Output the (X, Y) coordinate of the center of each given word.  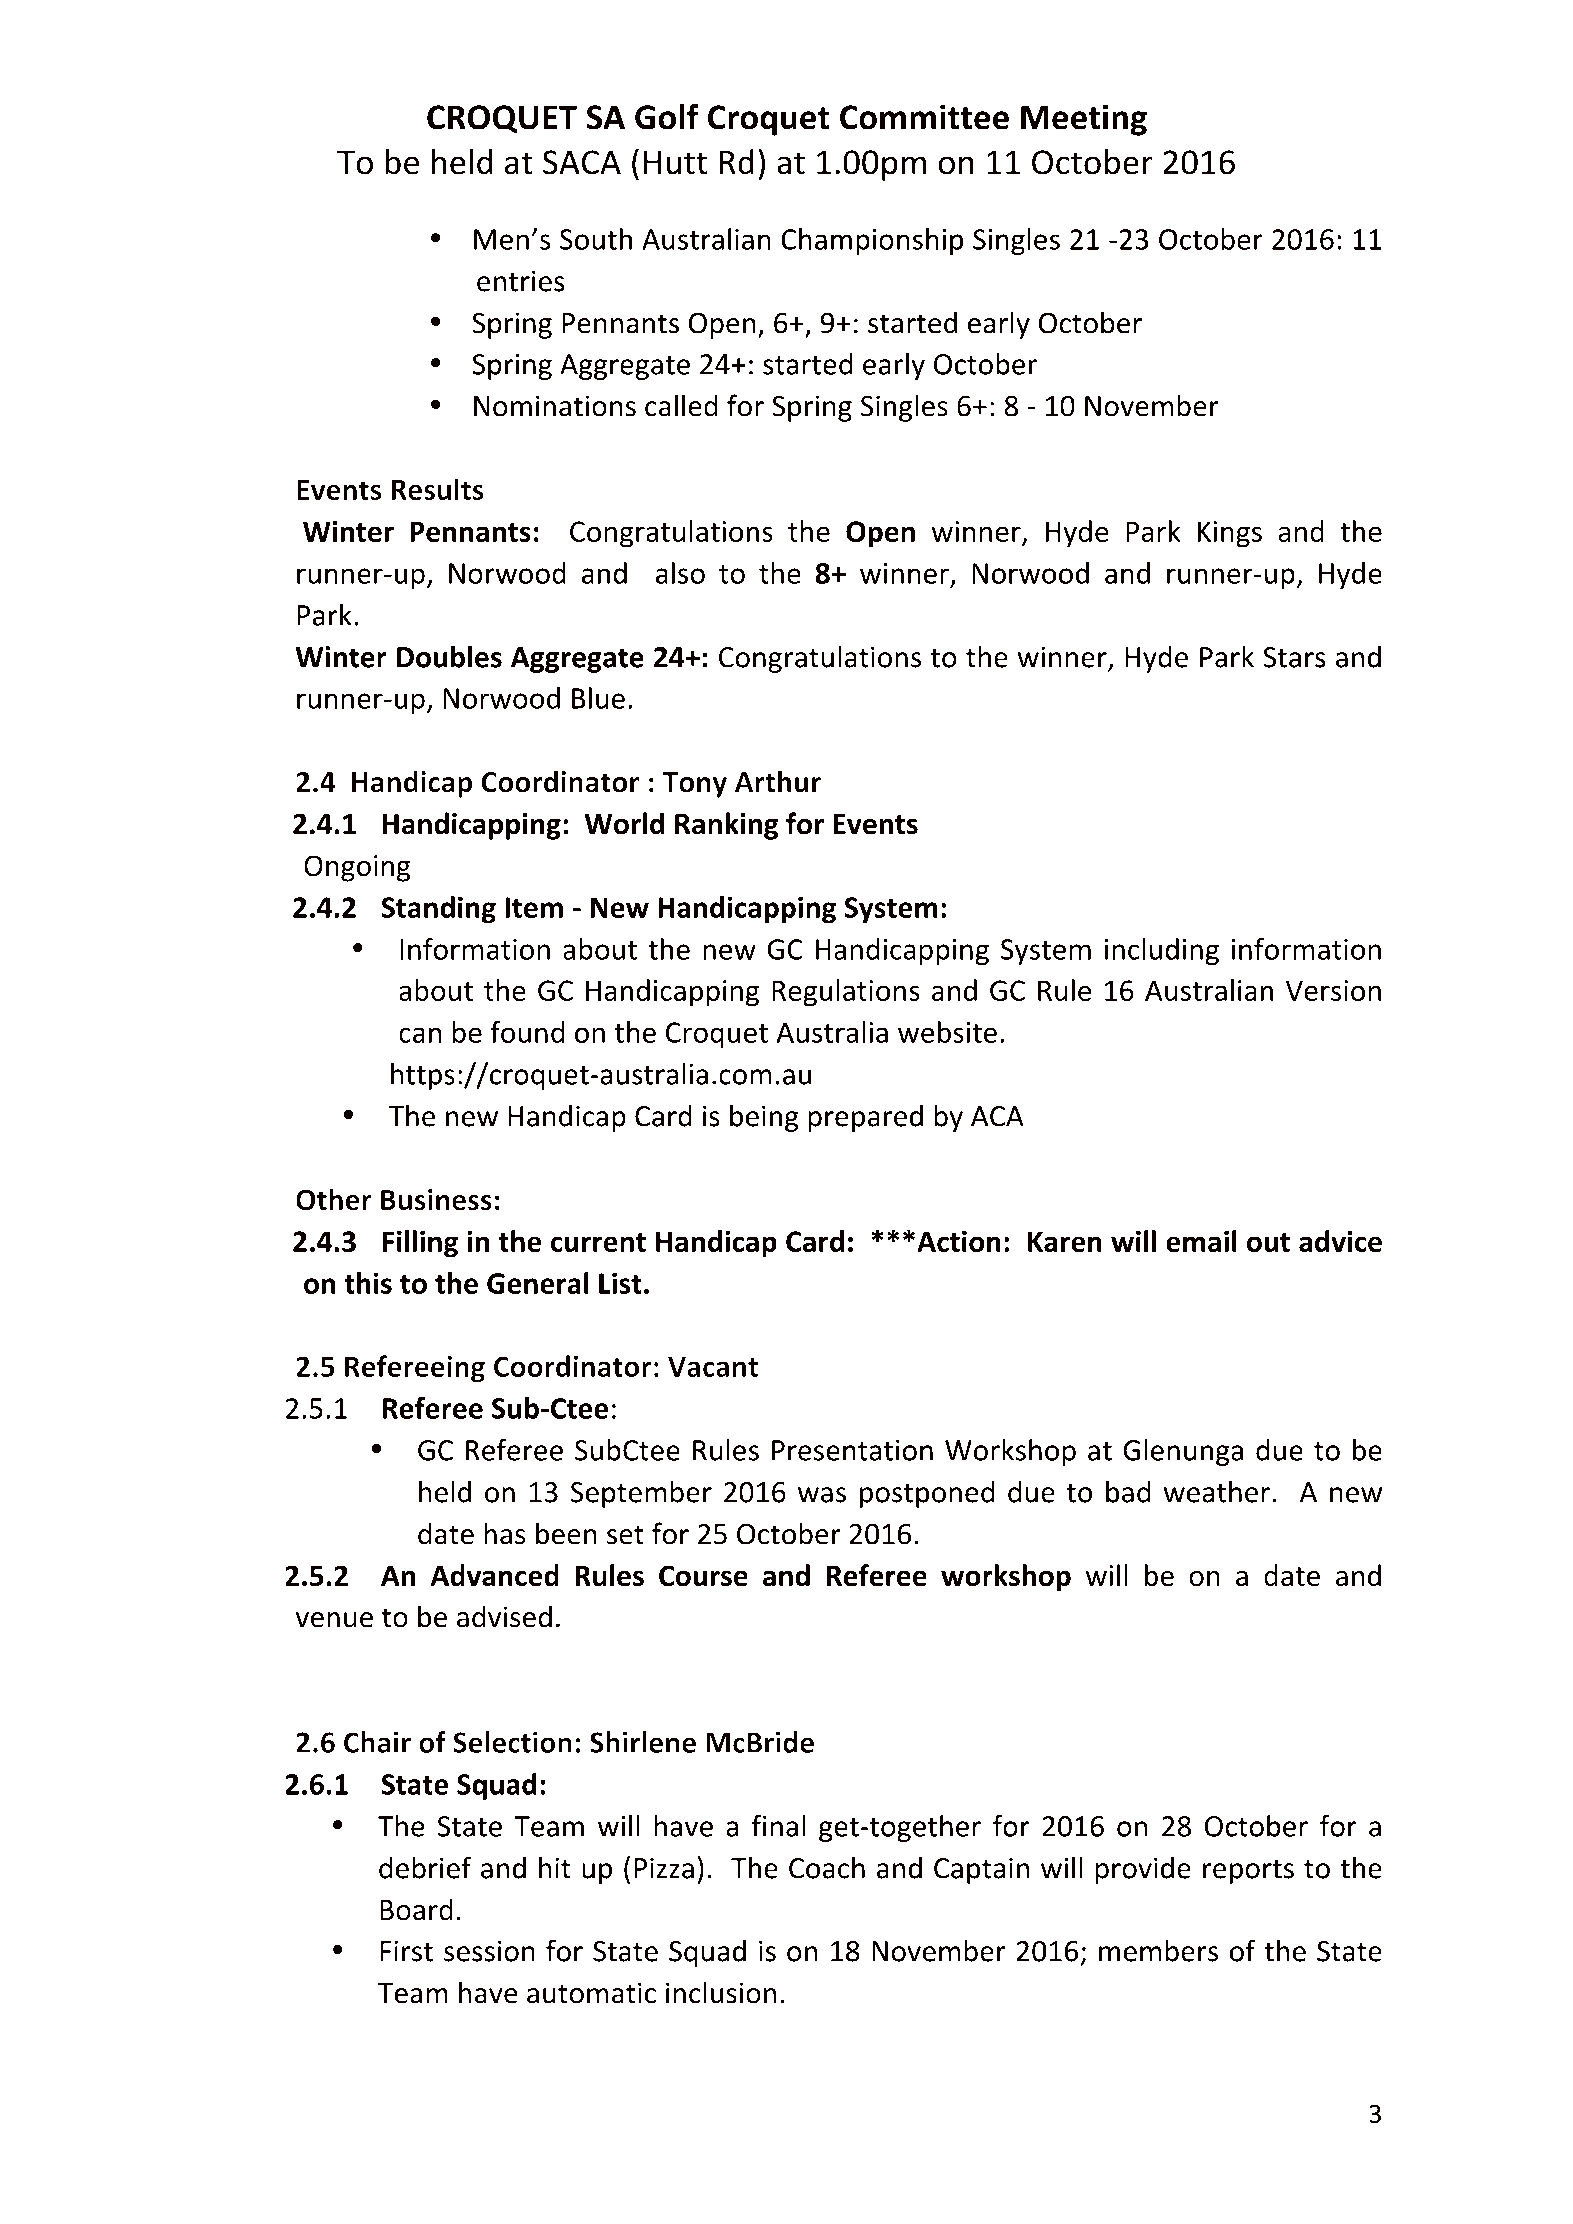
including (1162, 951)
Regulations (846, 993)
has (505, 1533)
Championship (872, 241)
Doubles (449, 656)
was (822, 1495)
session (489, 1951)
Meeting (1084, 120)
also (680, 573)
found (527, 1032)
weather (1217, 1491)
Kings (1230, 534)
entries (521, 281)
